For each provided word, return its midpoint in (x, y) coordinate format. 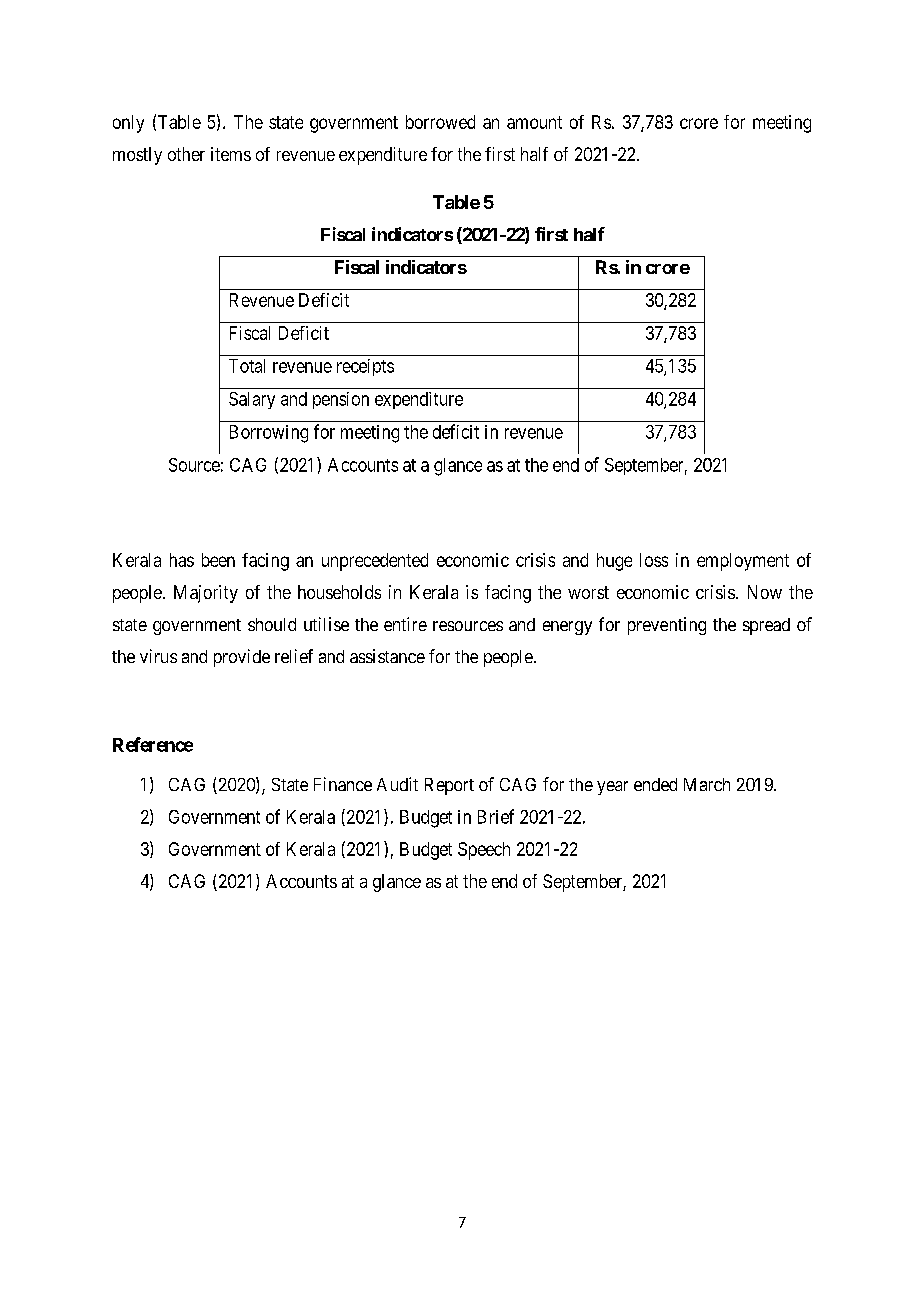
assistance (387, 656)
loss (654, 560)
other (186, 154)
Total (247, 366)
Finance (343, 784)
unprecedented (375, 562)
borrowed (440, 122)
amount (534, 122)
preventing (667, 626)
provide (242, 658)
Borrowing (269, 434)
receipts (365, 367)
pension (341, 400)
